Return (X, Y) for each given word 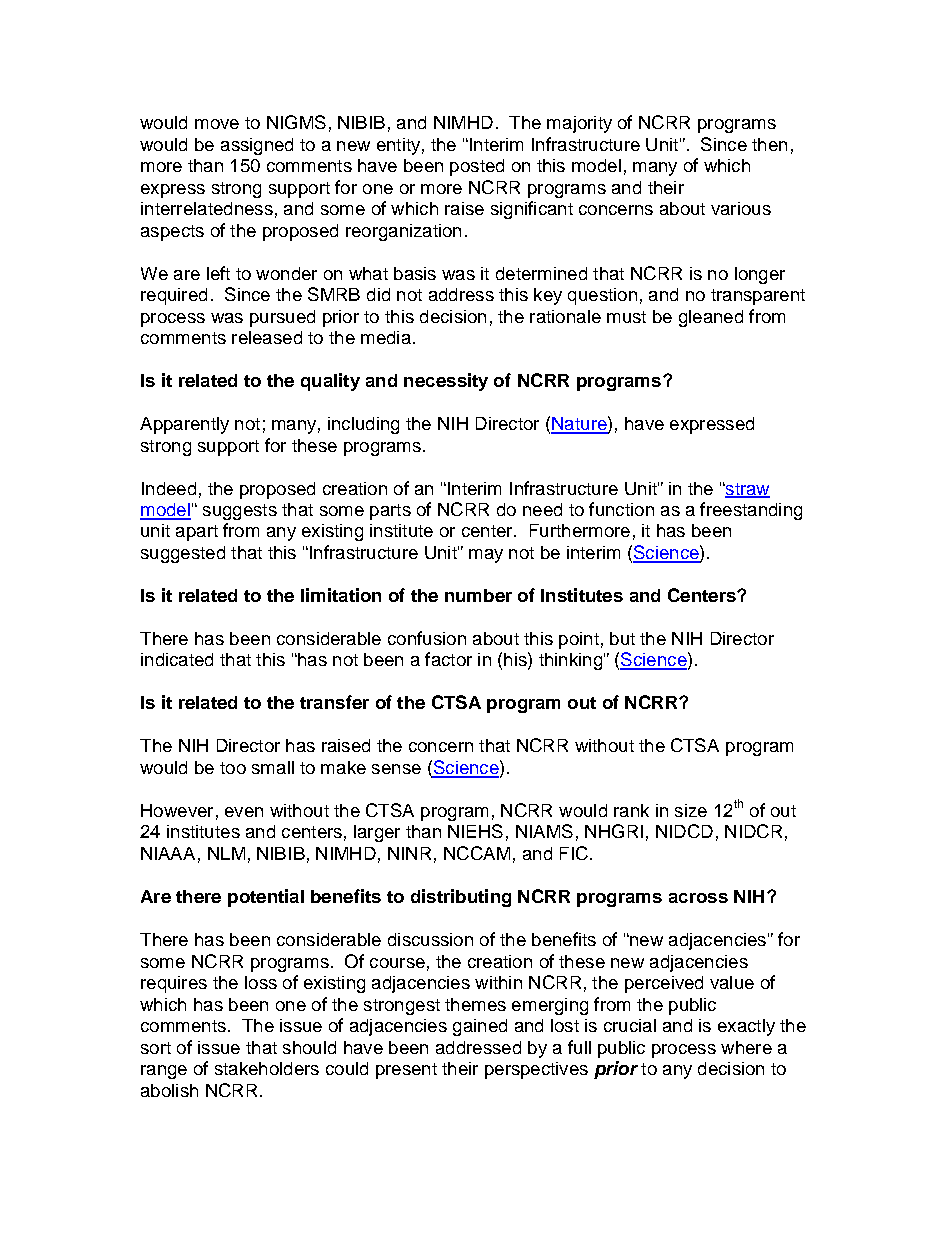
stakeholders (267, 1068)
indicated (177, 659)
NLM (226, 853)
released (267, 337)
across (698, 898)
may (486, 556)
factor (448, 659)
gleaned (711, 318)
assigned (257, 146)
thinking (570, 661)
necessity (446, 382)
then (769, 144)
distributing (461, 898)
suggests (240, 512)
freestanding (751, 511)
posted (477, 167)
